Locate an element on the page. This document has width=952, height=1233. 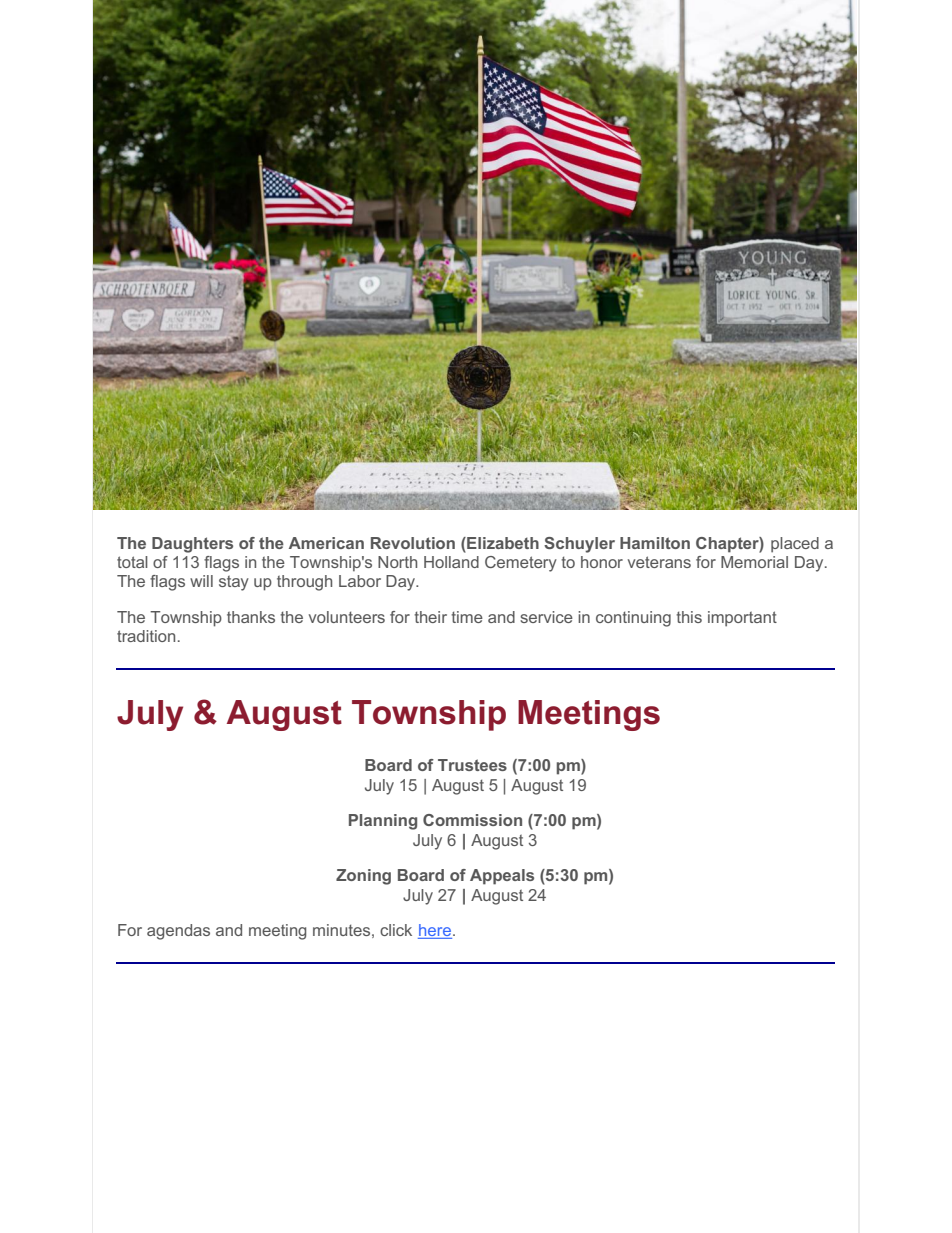
Appeals is located at coordinates (502, 877).
